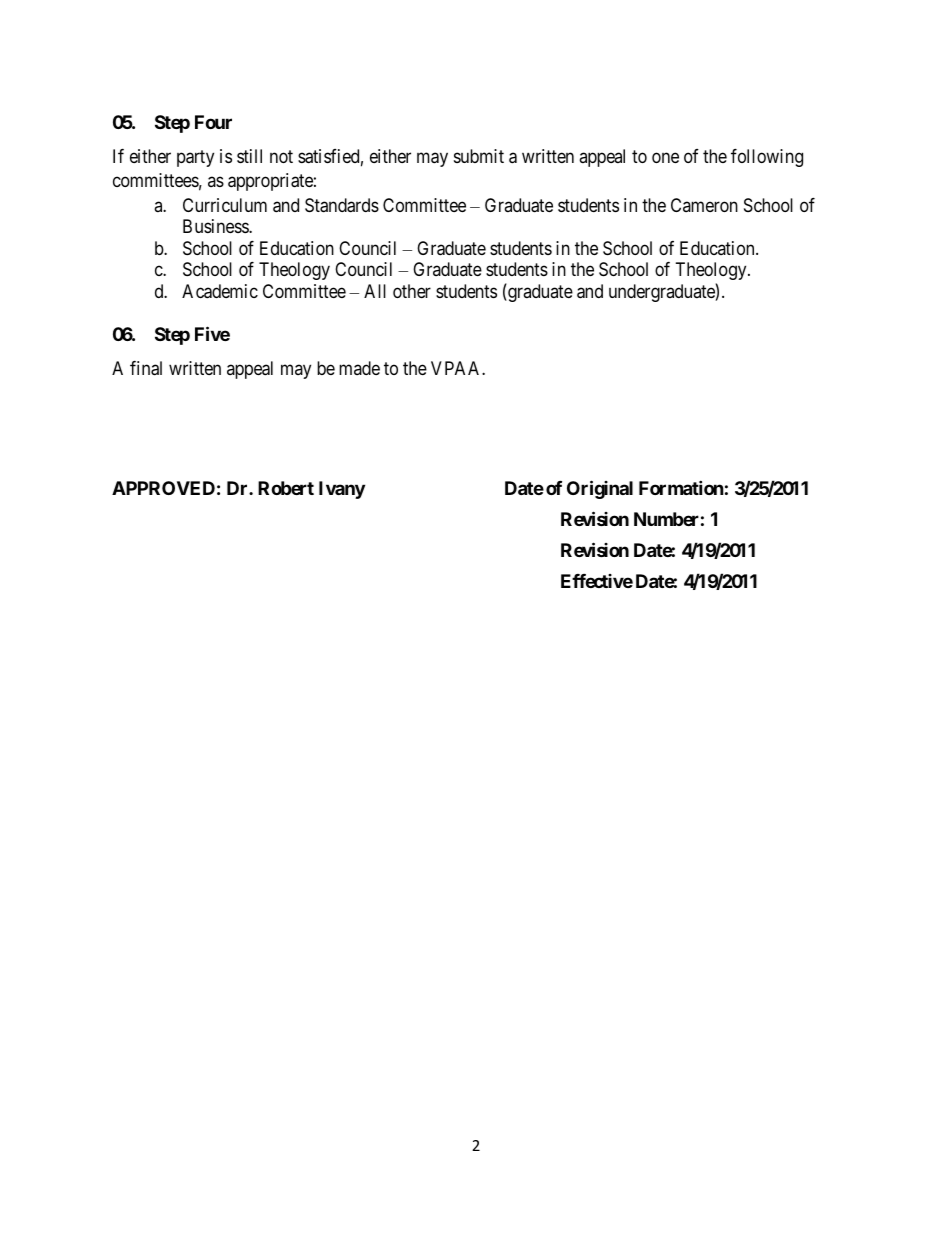 This document has width=952, height=1233. Describe the element at coordinates (665, 157) in the document. I see `one` at that location.
